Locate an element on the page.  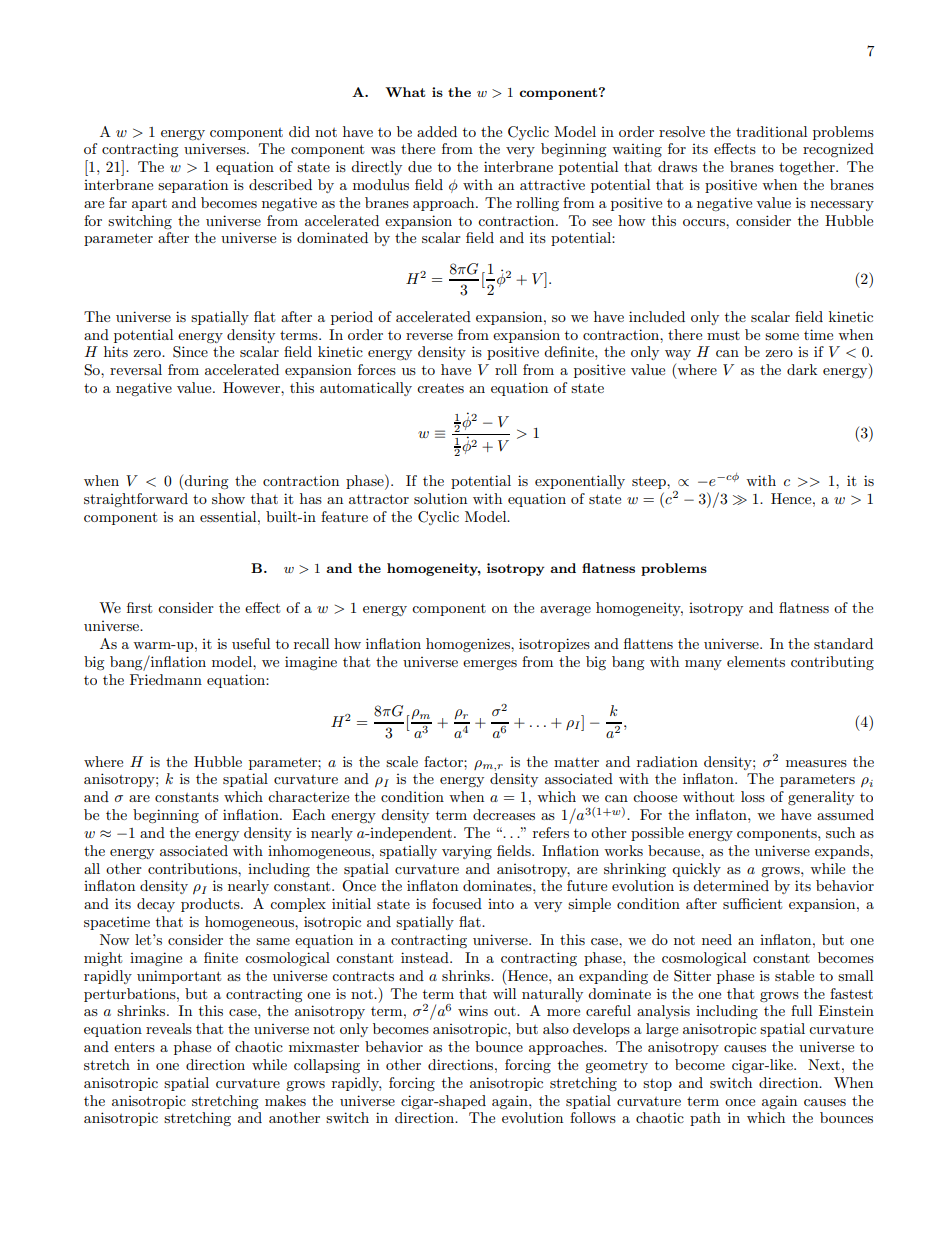
separation is located at coordinates (193, 186).
